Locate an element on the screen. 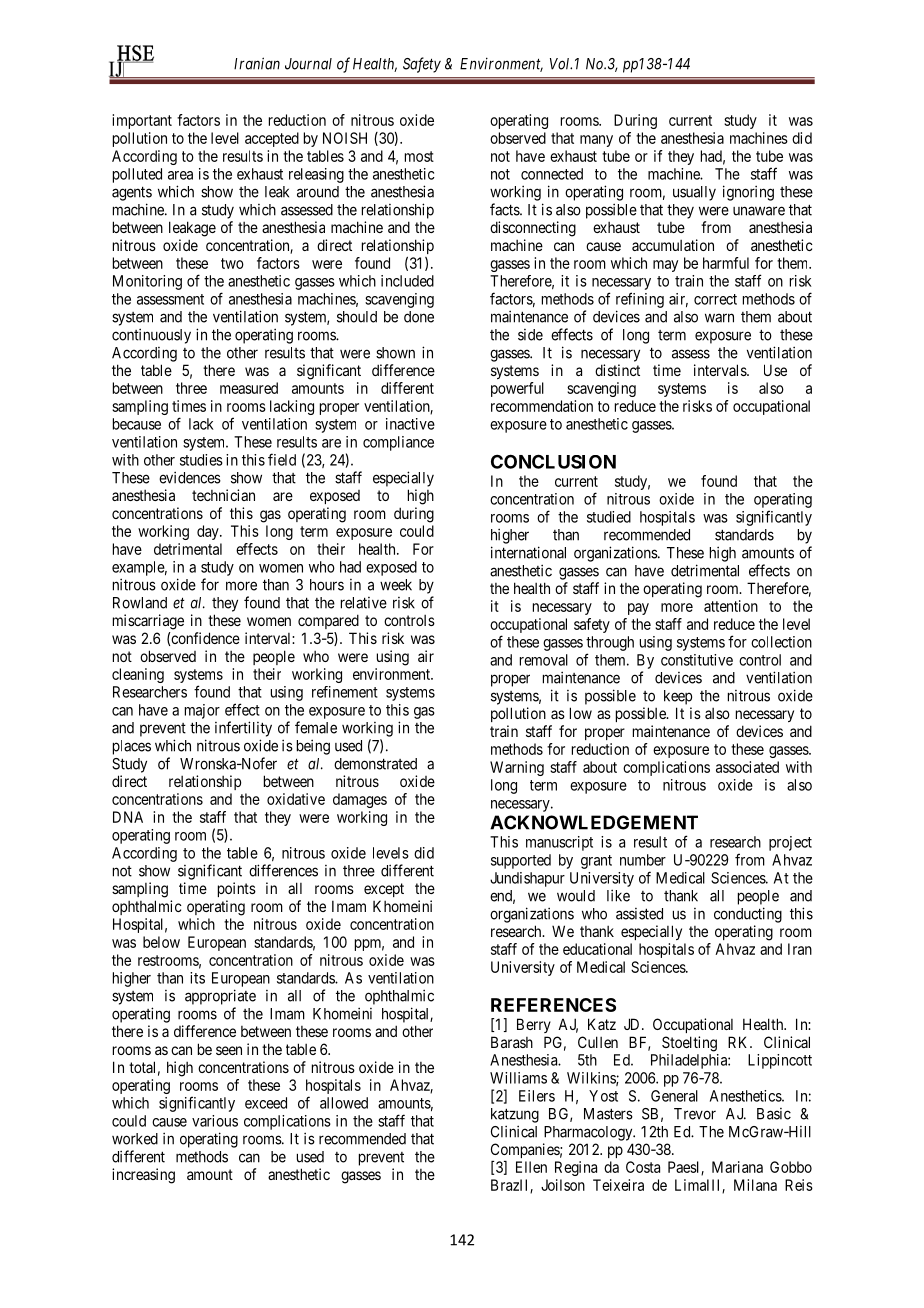 The image size is (924, 1308). inactive is located at coordinates (410, 424).
